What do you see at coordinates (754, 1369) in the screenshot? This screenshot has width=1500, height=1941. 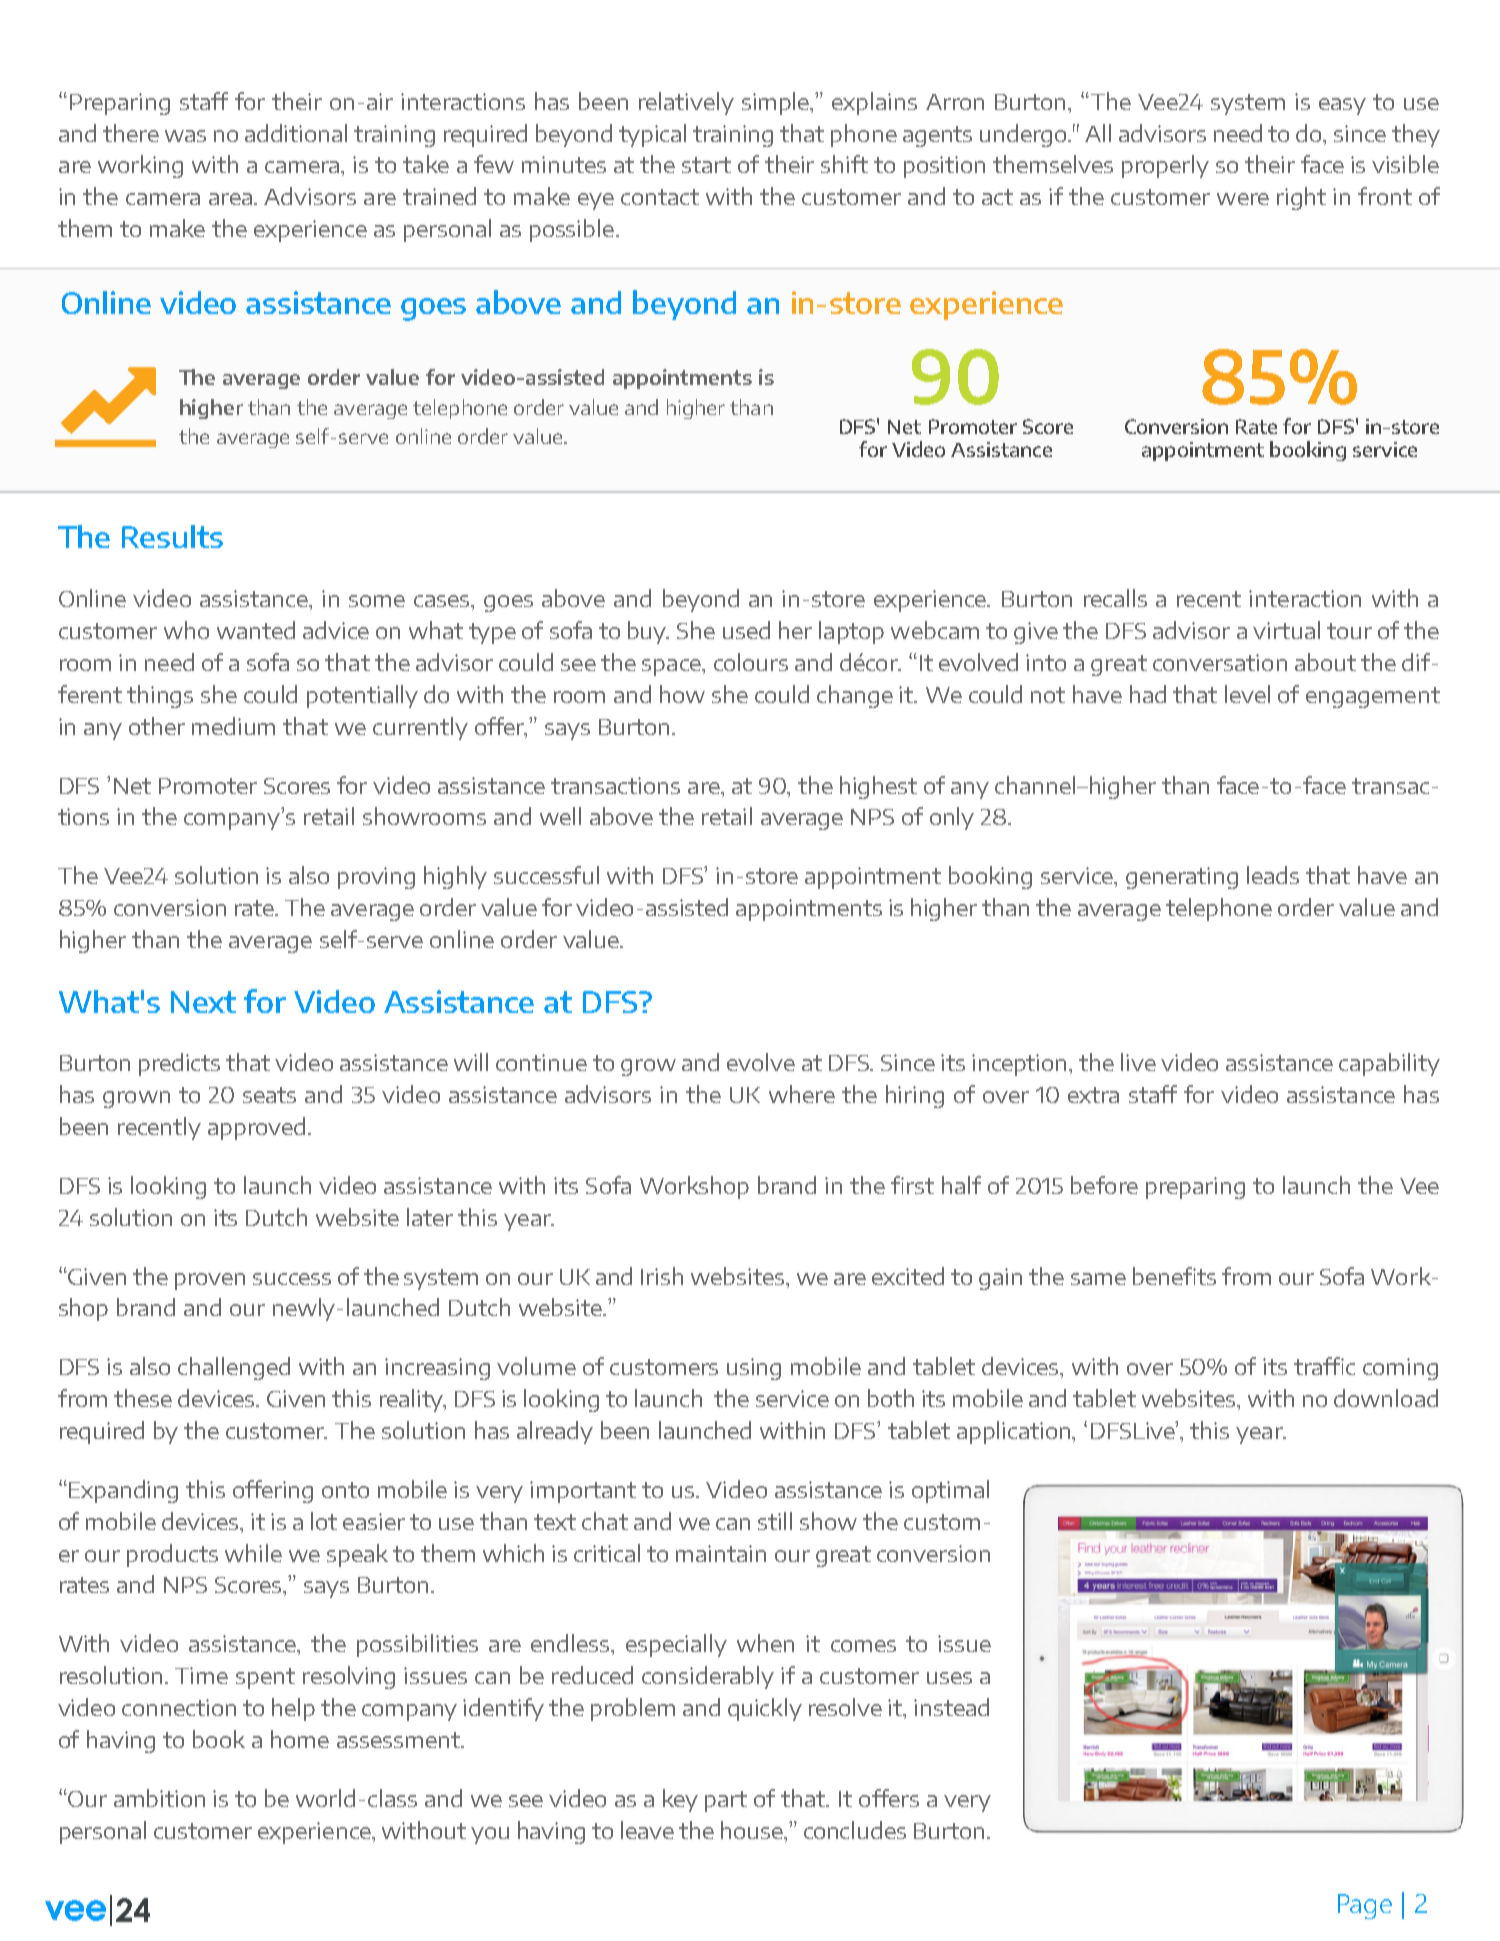 I see `using` at bounding box center [754, 1369].
